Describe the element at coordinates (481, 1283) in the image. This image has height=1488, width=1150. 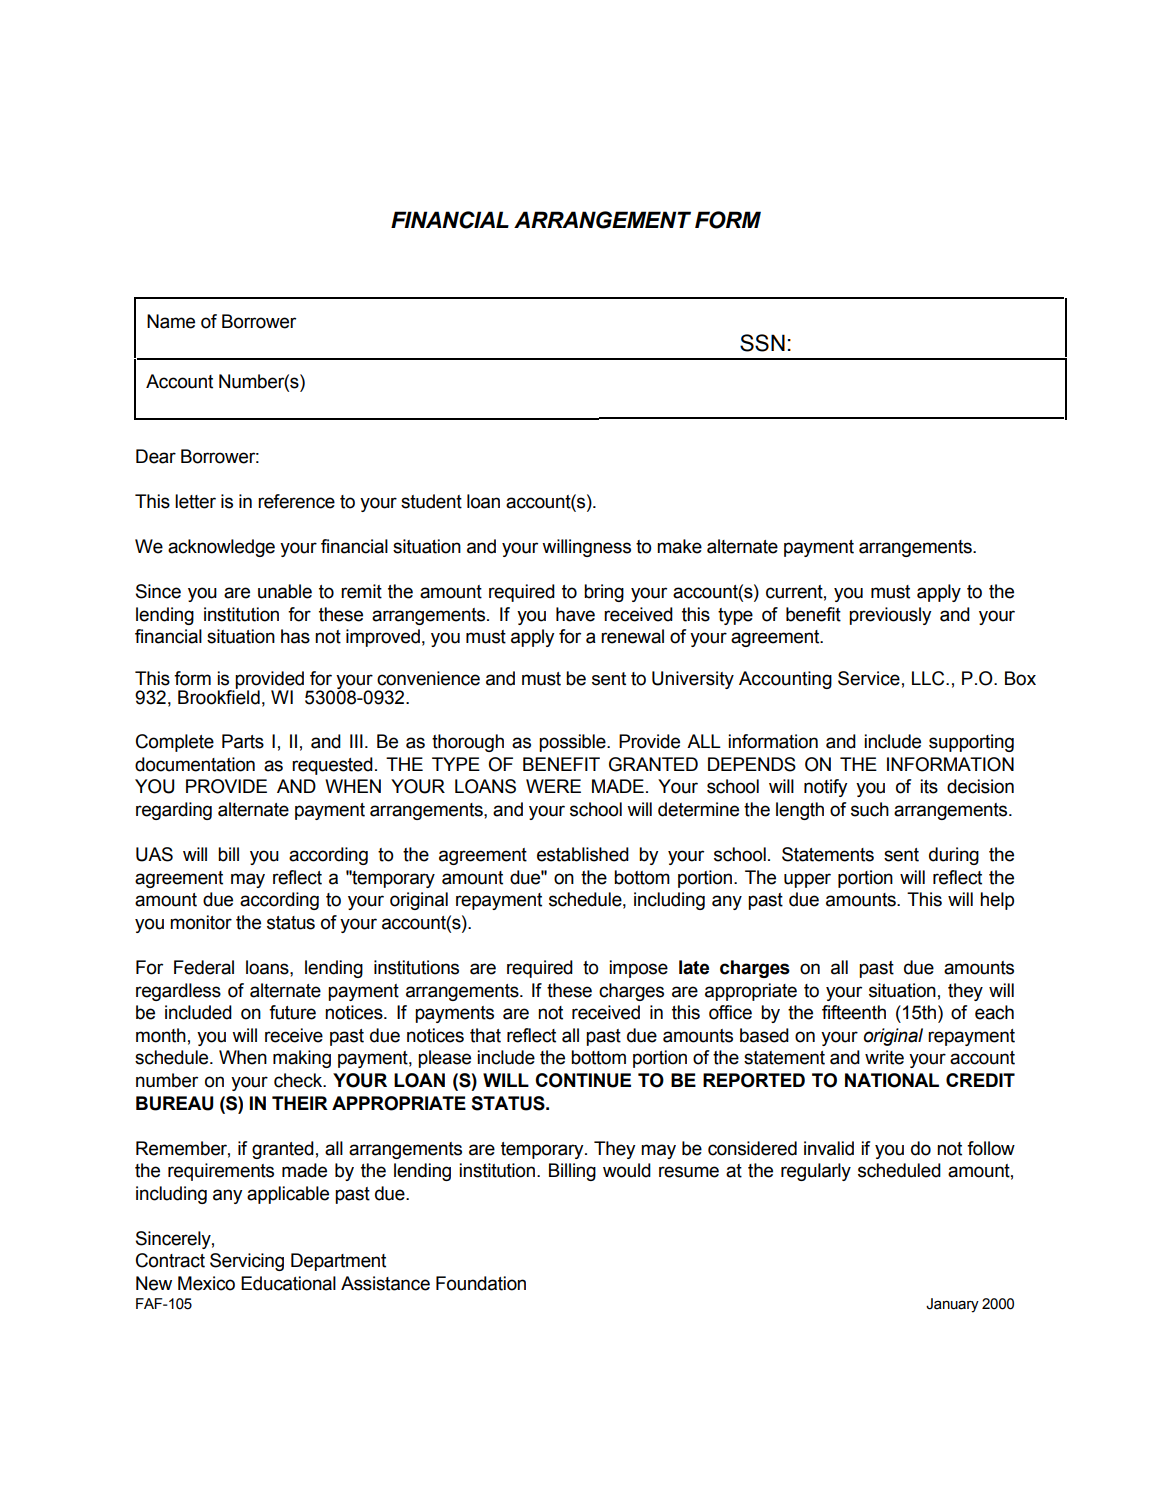
I see `Foundation` at that location.
